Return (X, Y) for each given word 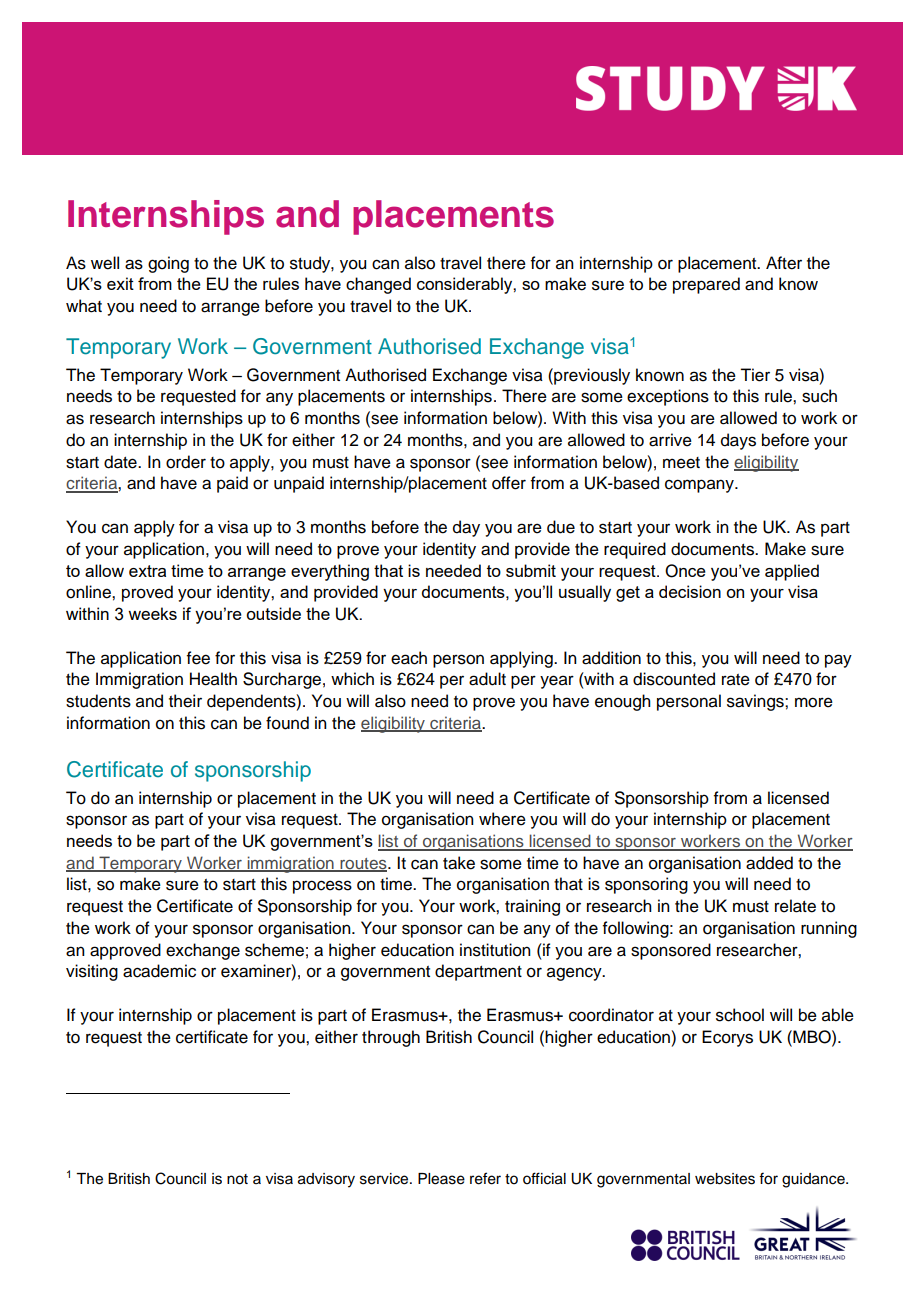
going (168, 264)
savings (756, 702)
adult (487, 679)
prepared (706, 285)
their (185, 701)
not (237, 1179)
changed (378, 285)
